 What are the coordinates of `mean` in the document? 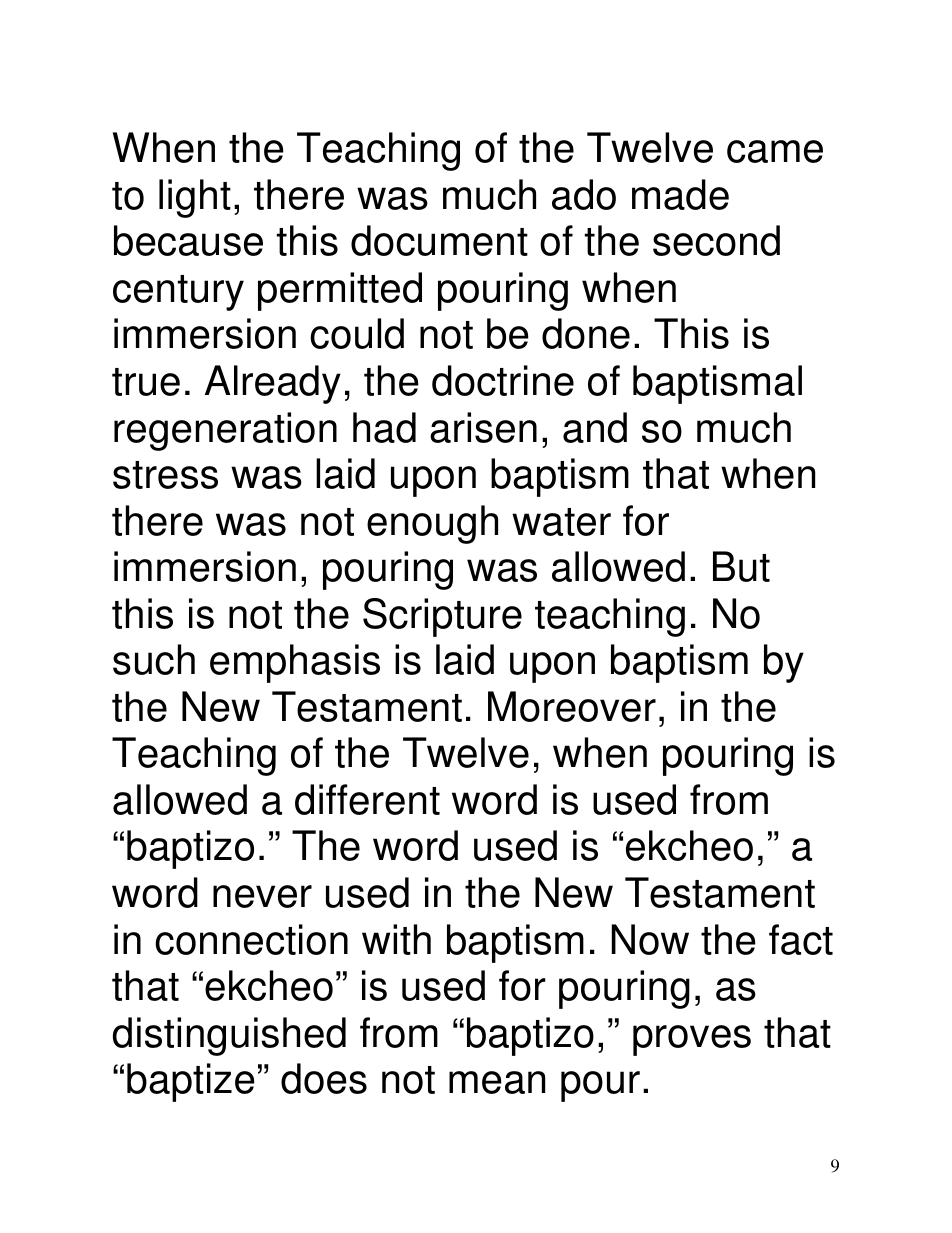 It's located at (497, 1082).
